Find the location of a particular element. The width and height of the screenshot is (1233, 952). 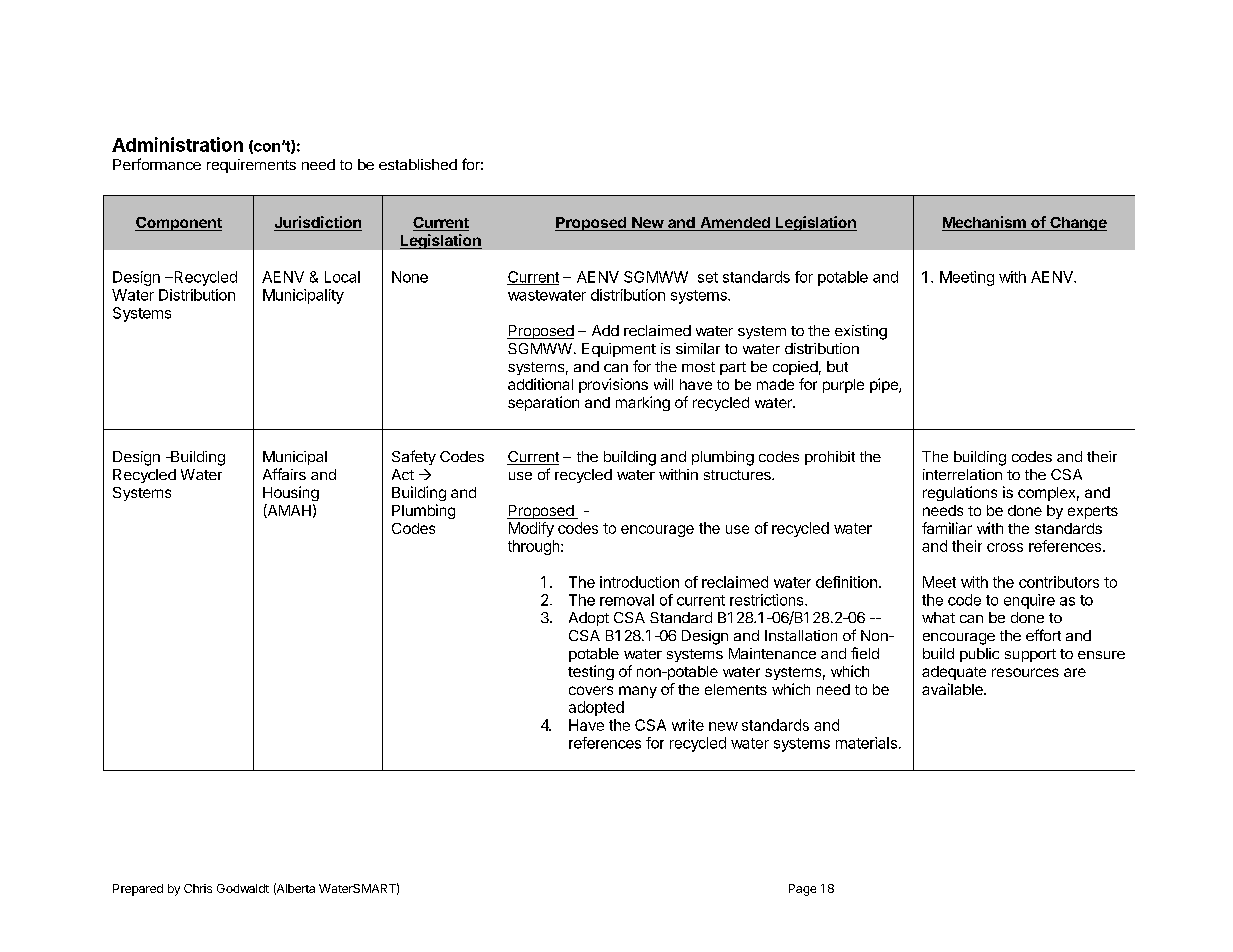

Mechanism is located at coordinates (985, 223).
